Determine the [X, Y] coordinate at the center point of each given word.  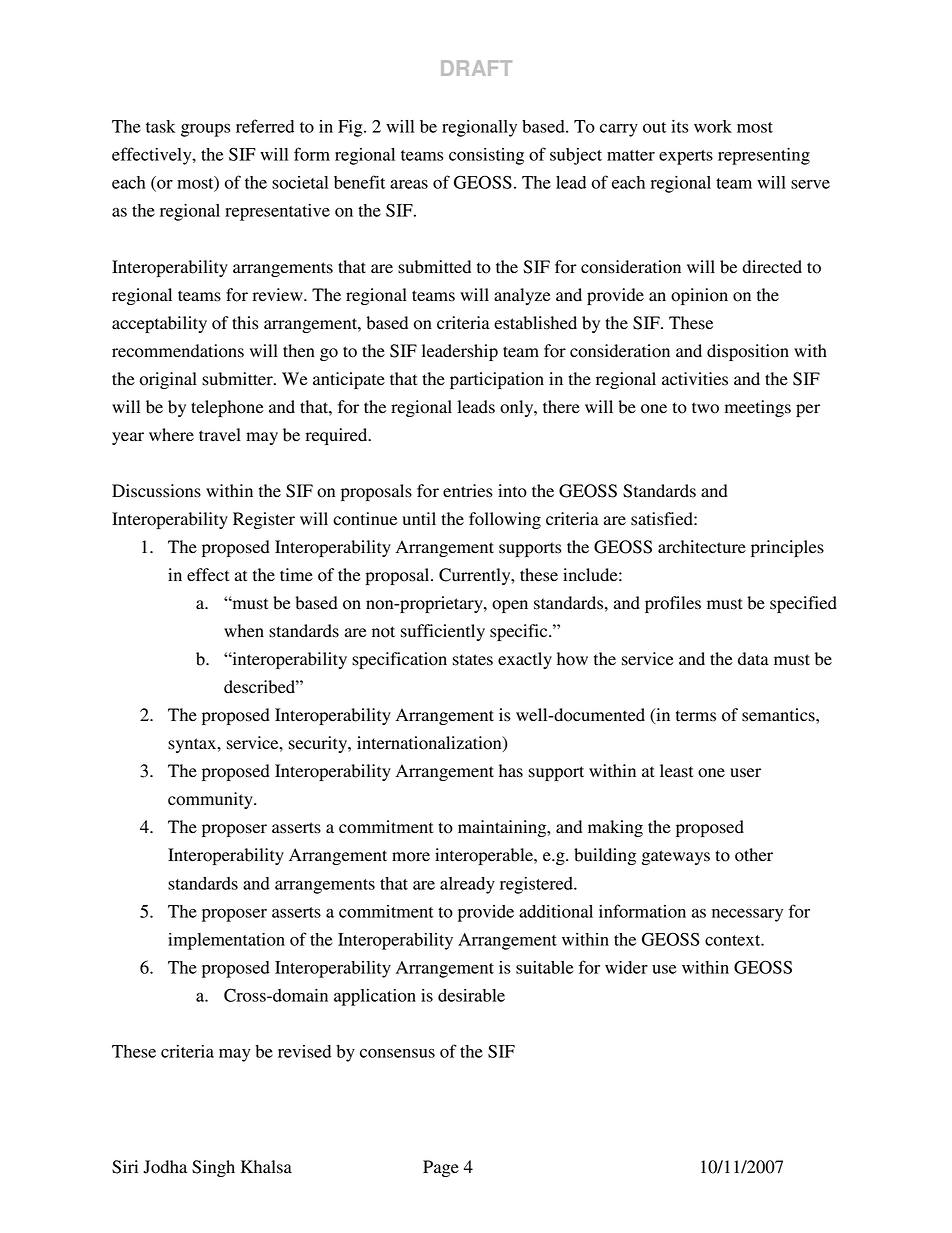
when [244, 631]
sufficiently [443, 632]
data [753, 659]
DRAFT [476, 68]
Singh [213, 1168]
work [713, 126]
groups [205, 130]
